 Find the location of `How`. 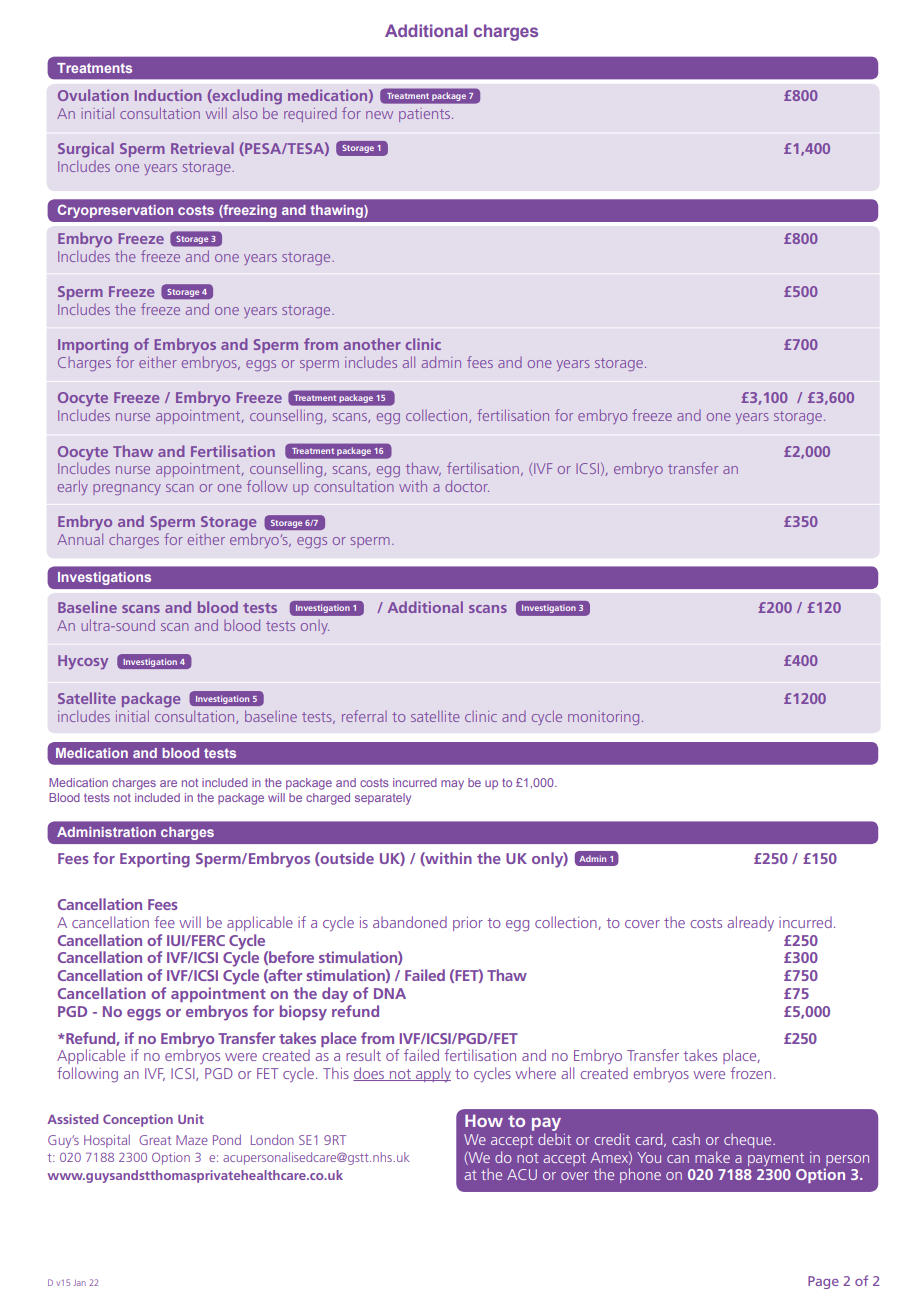

How is located at coordinates (484, 1120).
